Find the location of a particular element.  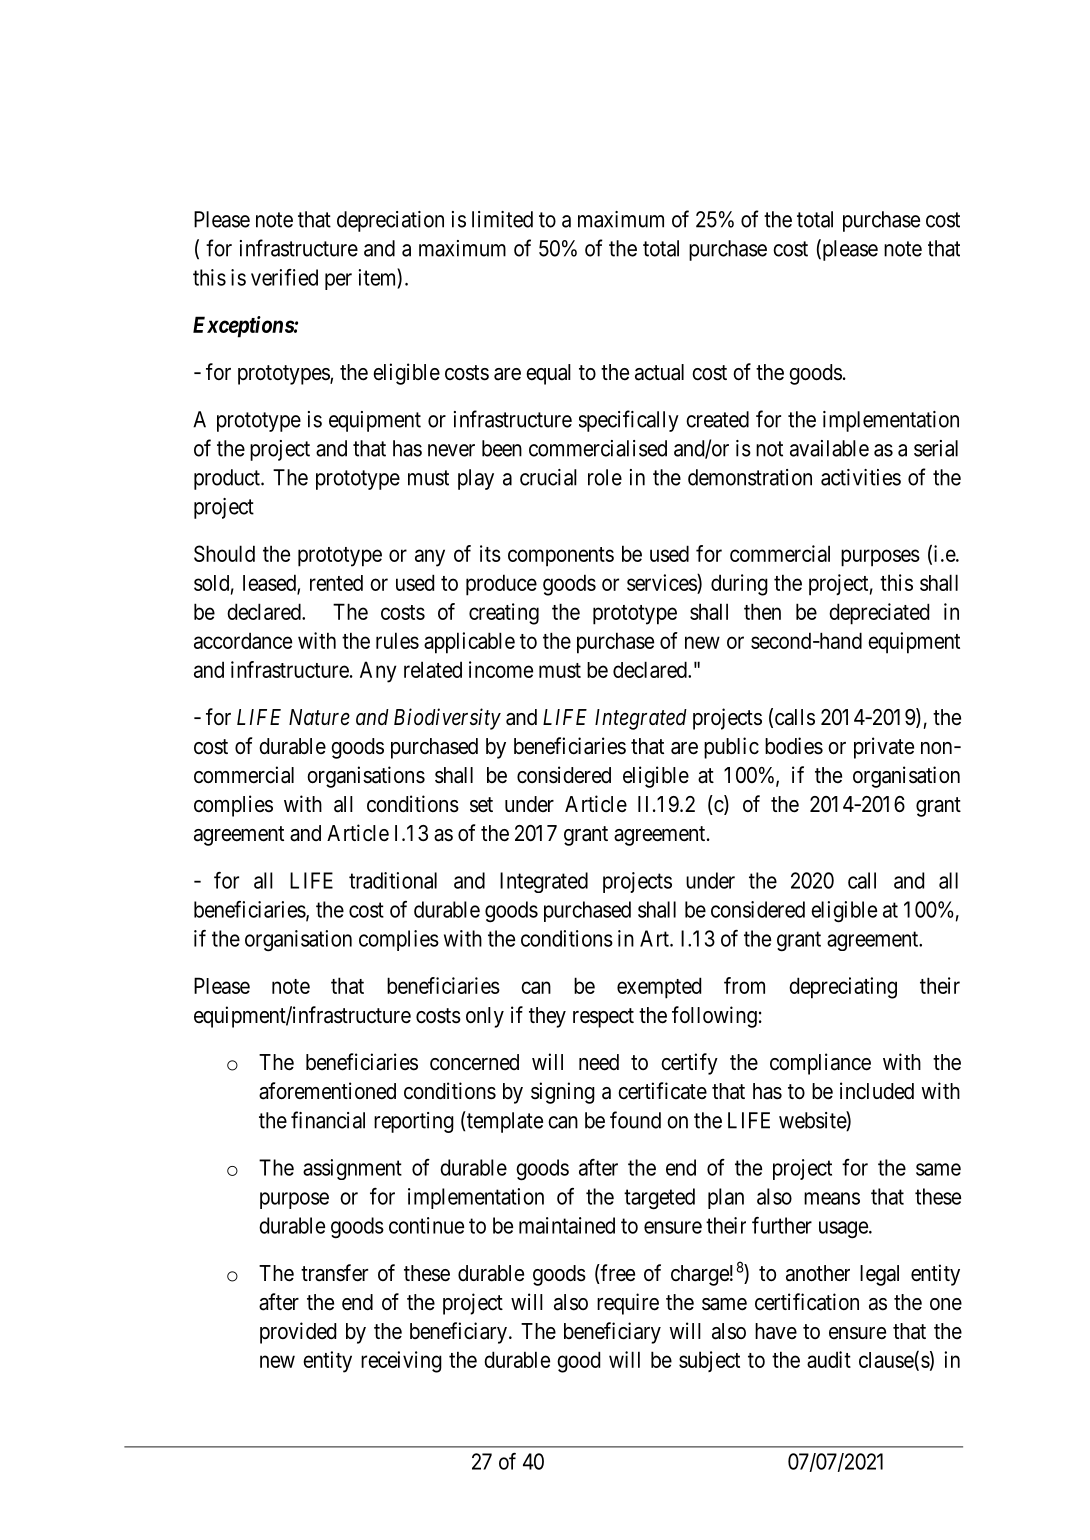

verified is located at coordinates (284, 277).
